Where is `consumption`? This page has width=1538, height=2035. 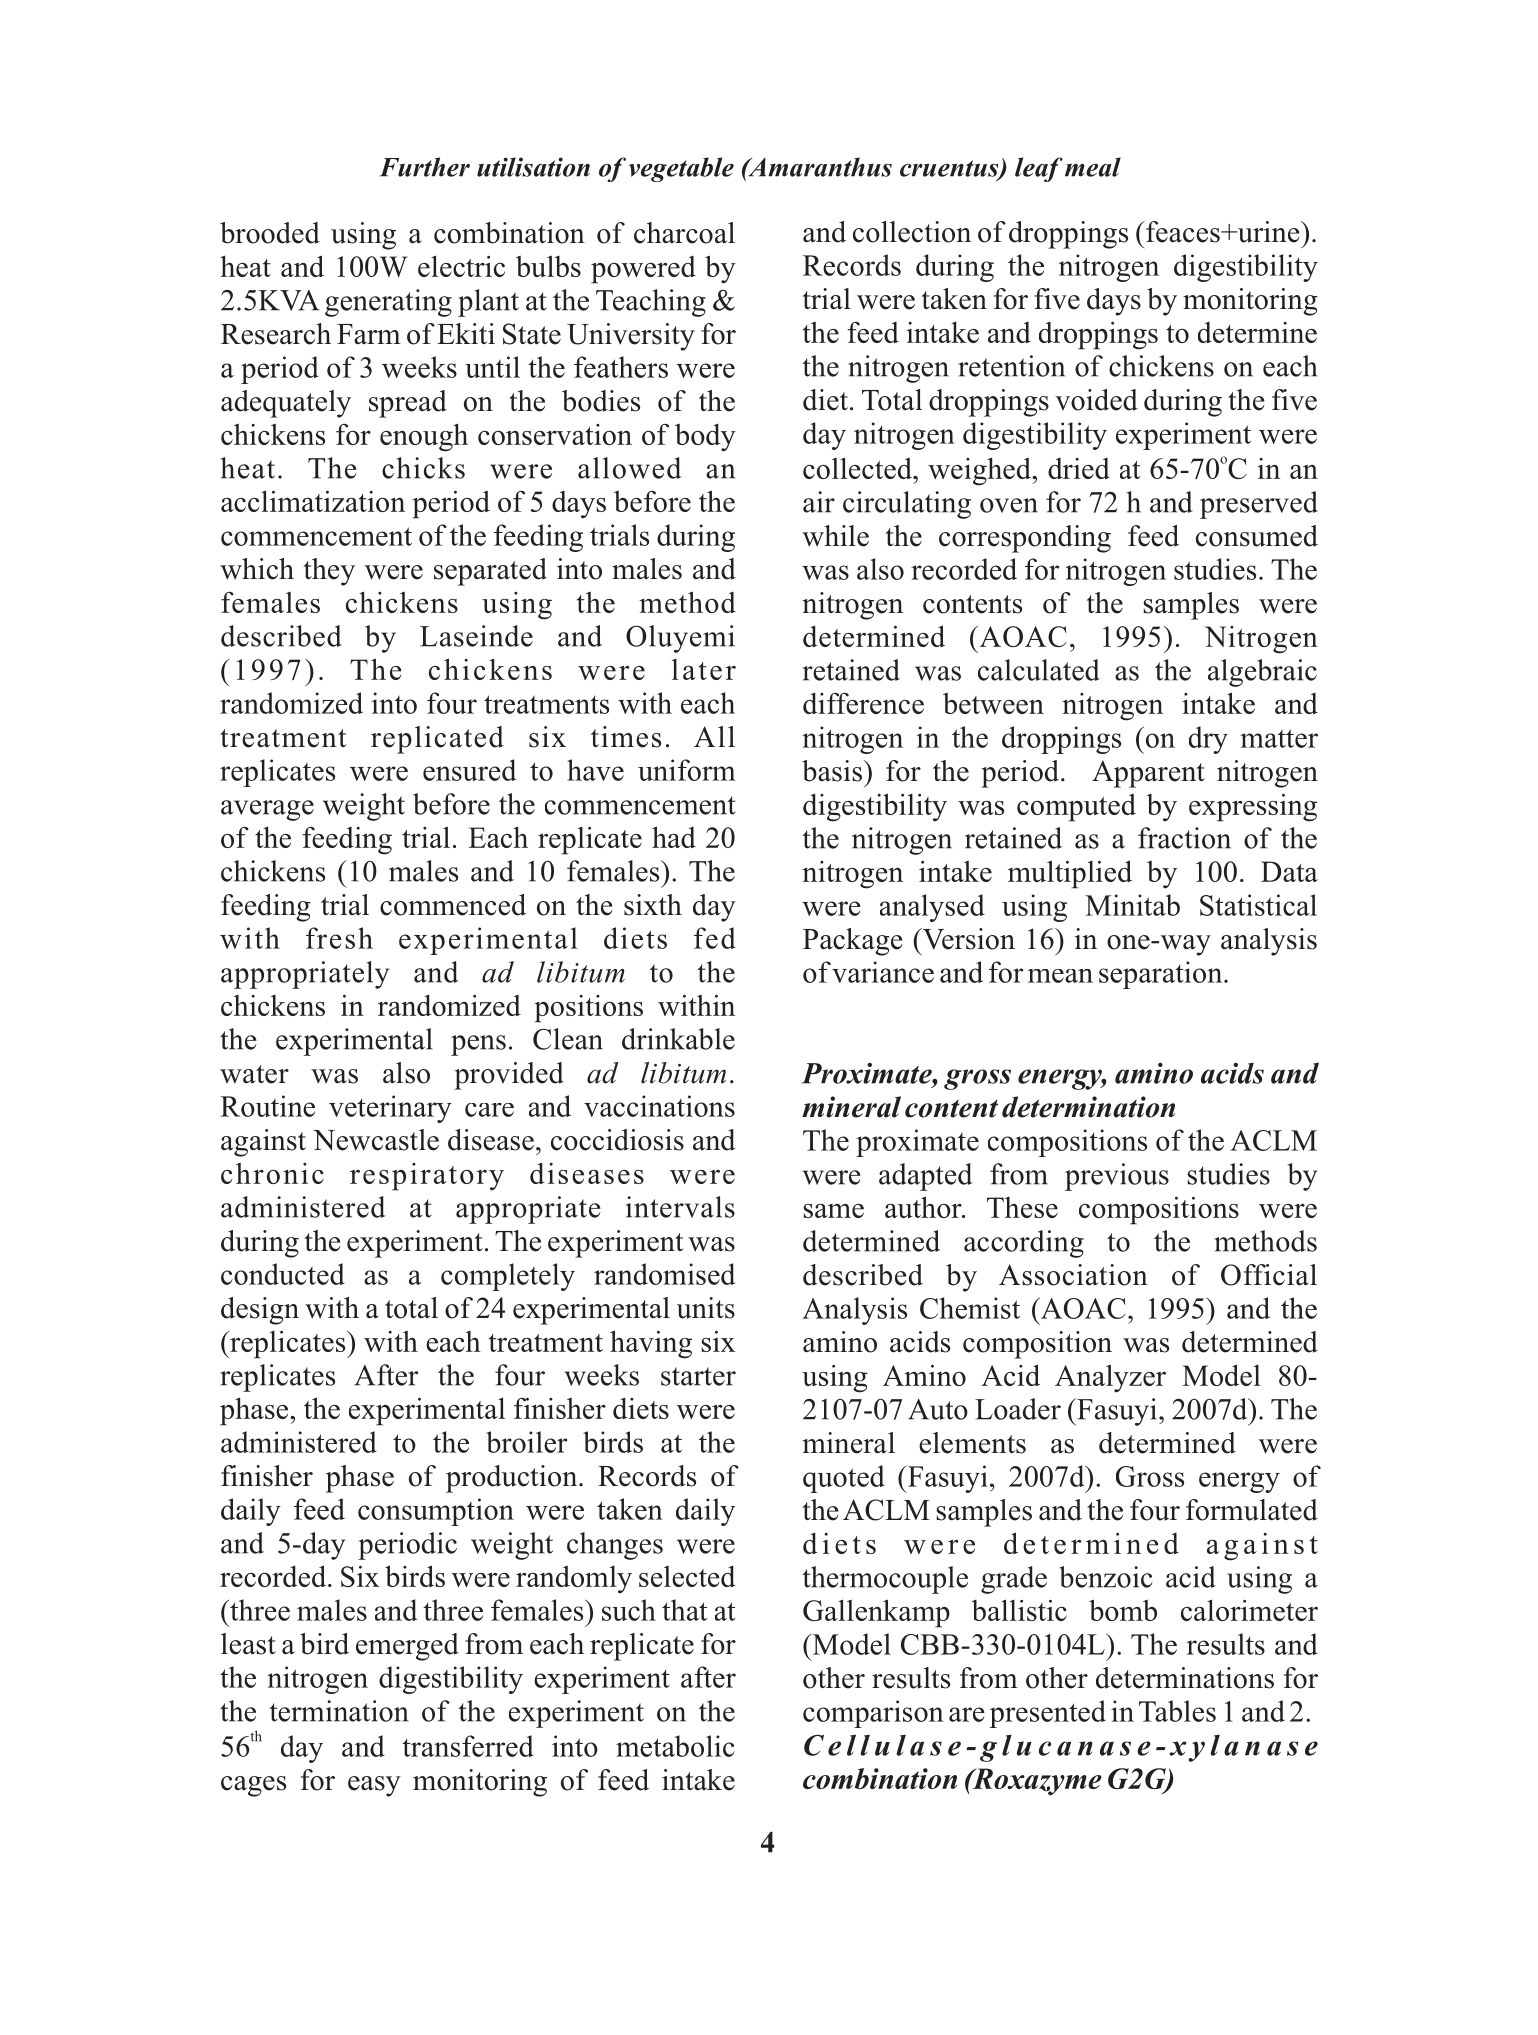 consumption is located at coordinates (436, 1512).
